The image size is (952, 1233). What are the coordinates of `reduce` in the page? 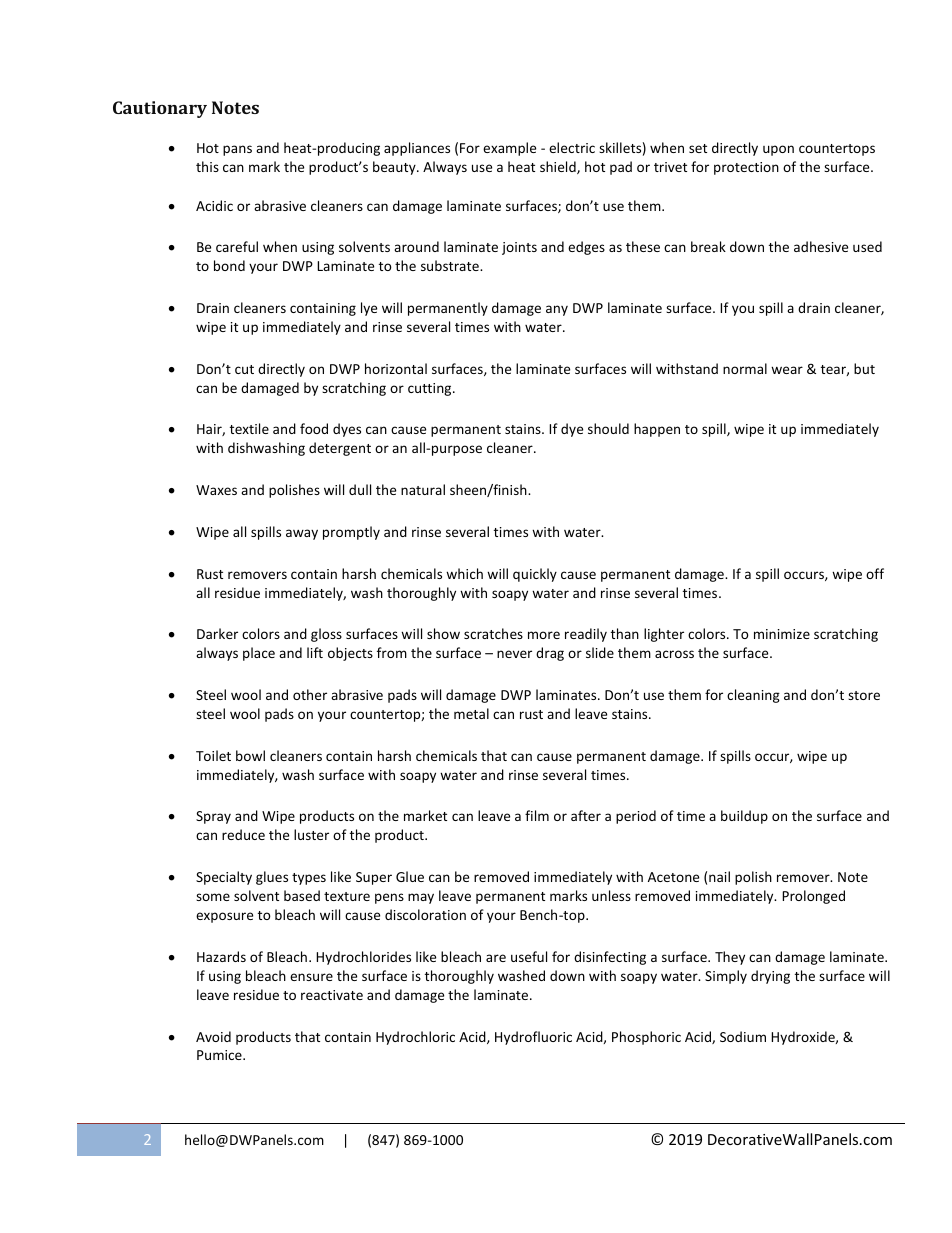 It's located at (243, 834).
